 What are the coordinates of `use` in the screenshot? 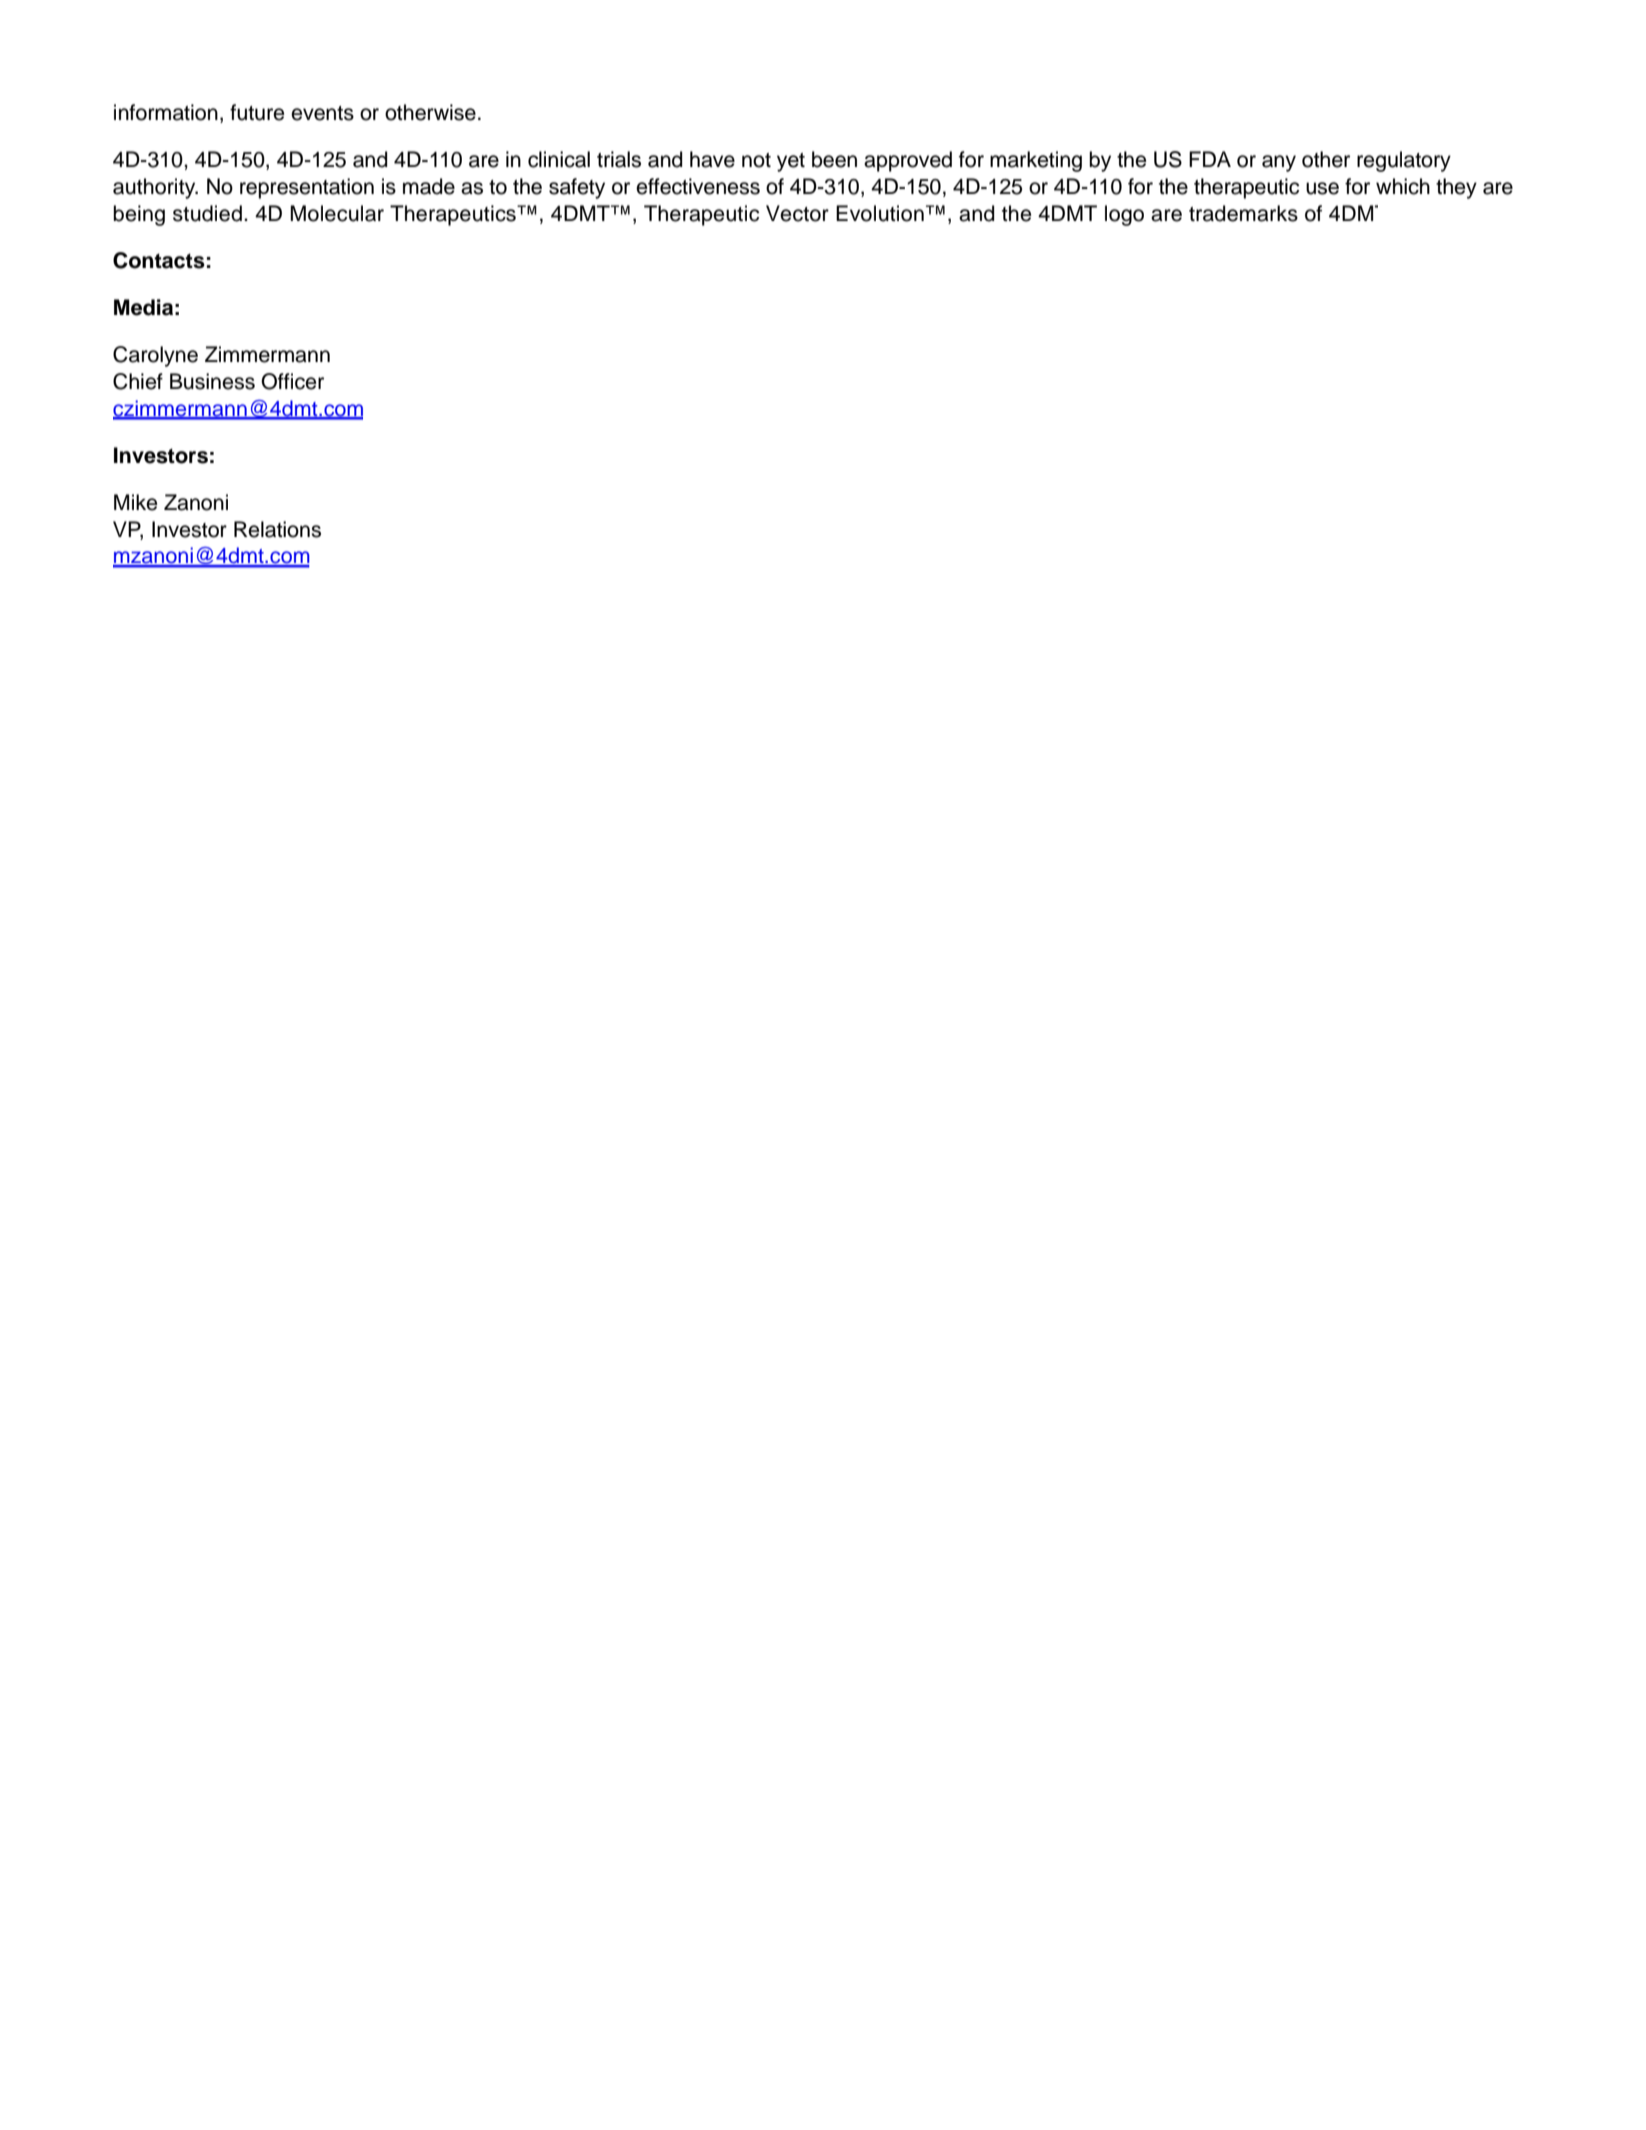 It's located at (1322, 188).
